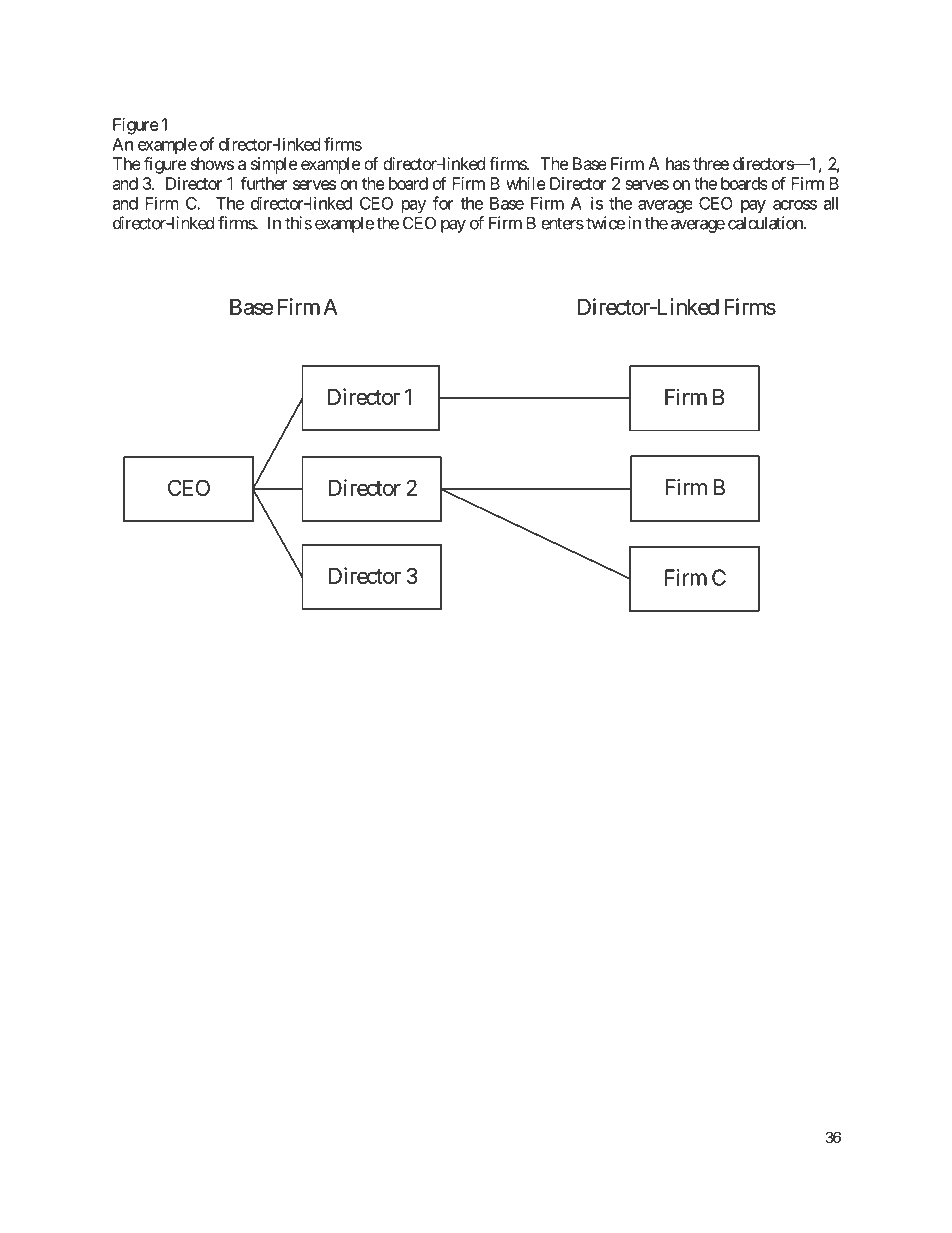  Describe the element at coordinates (274, 165) in the screenshot. I see `simple` at that location.
